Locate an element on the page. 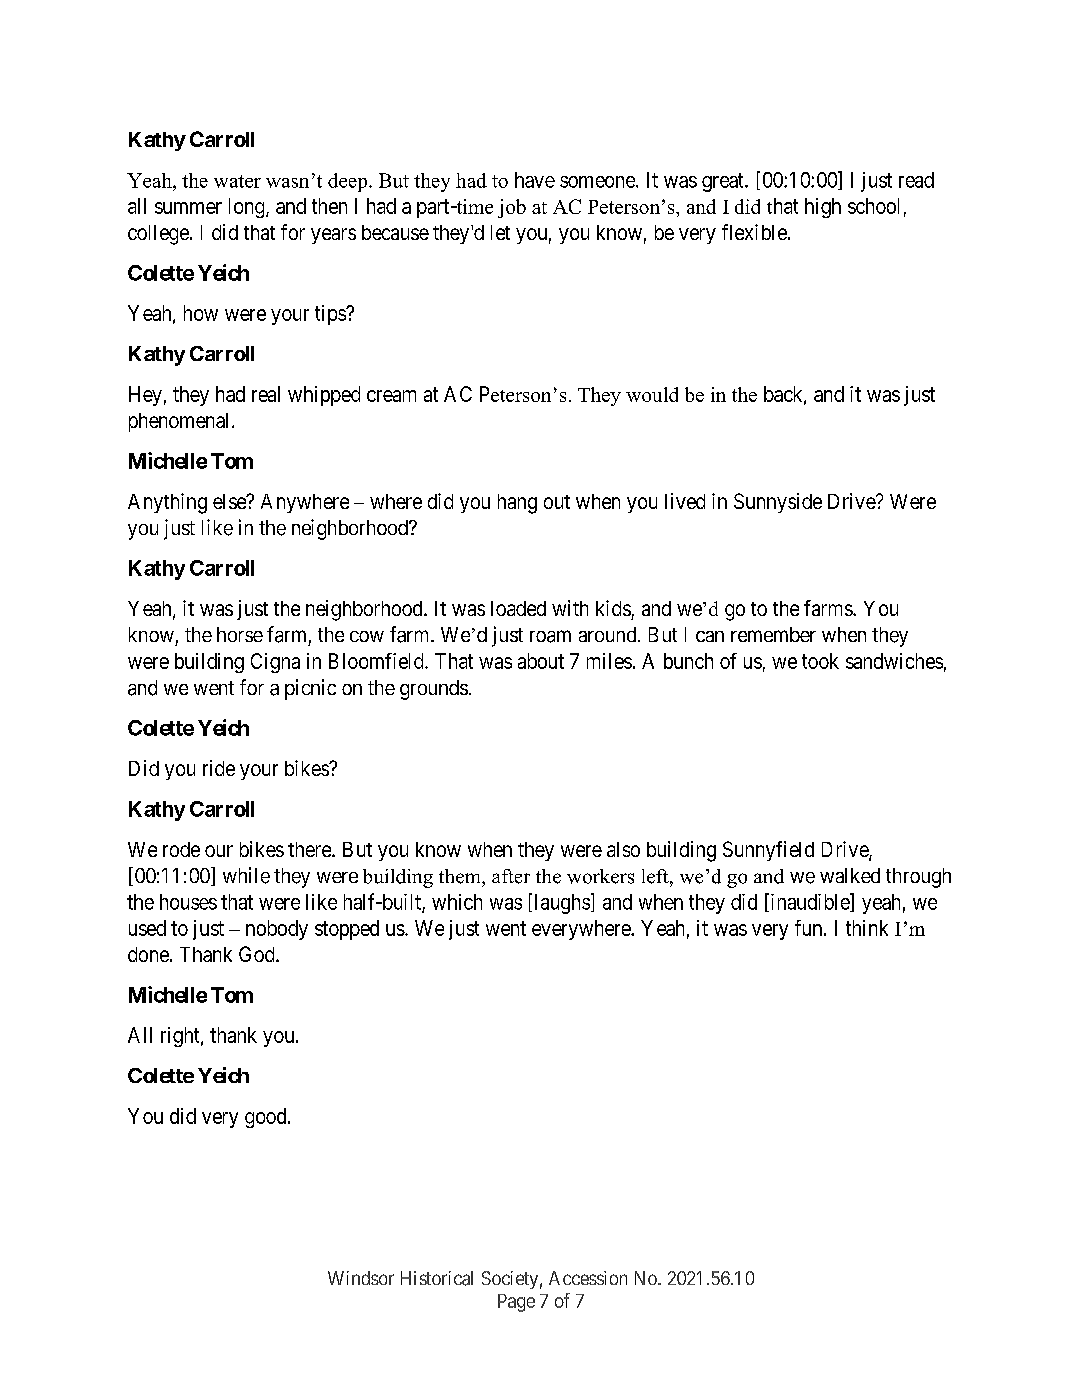  job is located at coordinates (512, 208).
